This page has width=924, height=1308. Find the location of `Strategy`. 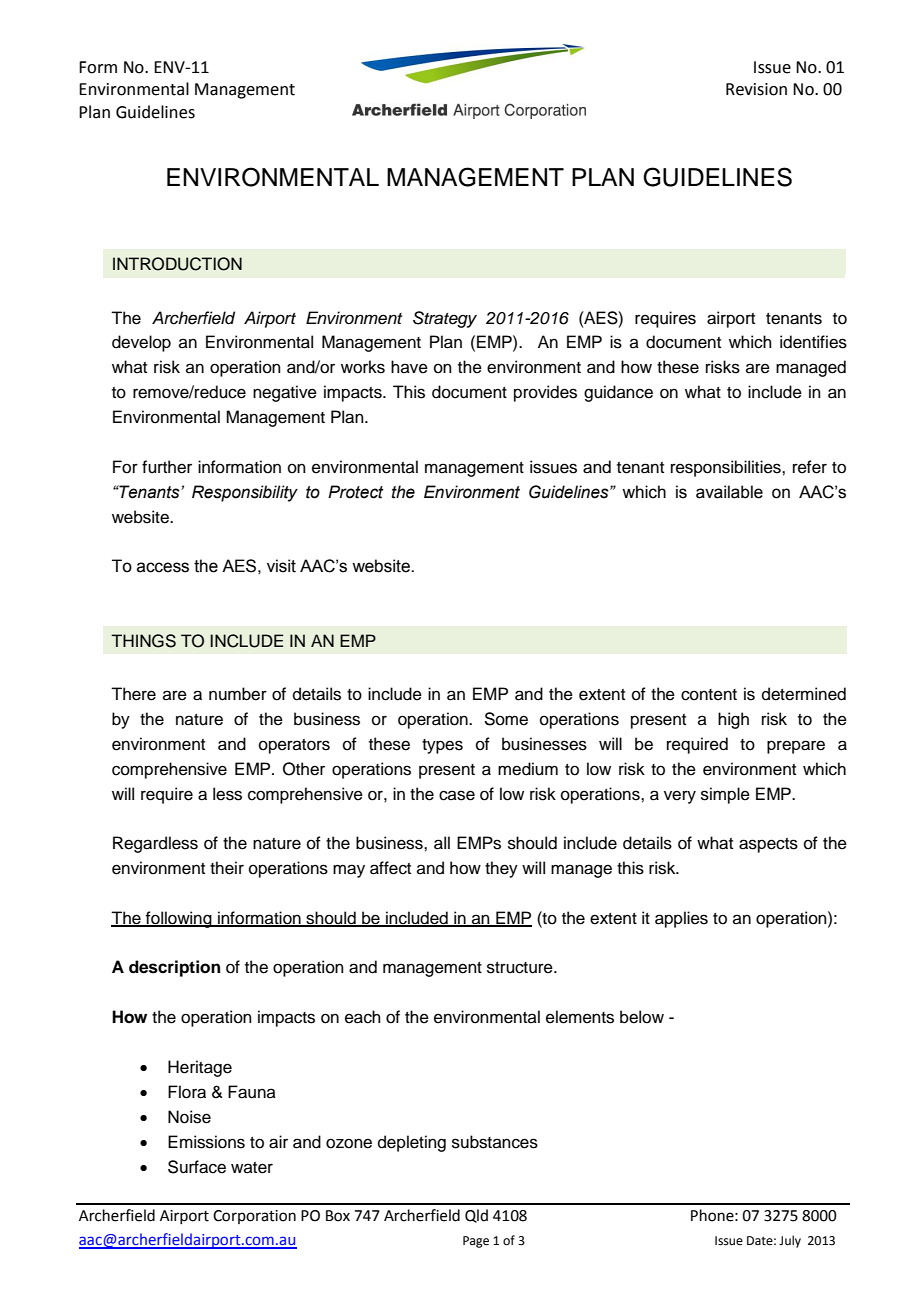

Strategy is located at coordinates (445, 319).
